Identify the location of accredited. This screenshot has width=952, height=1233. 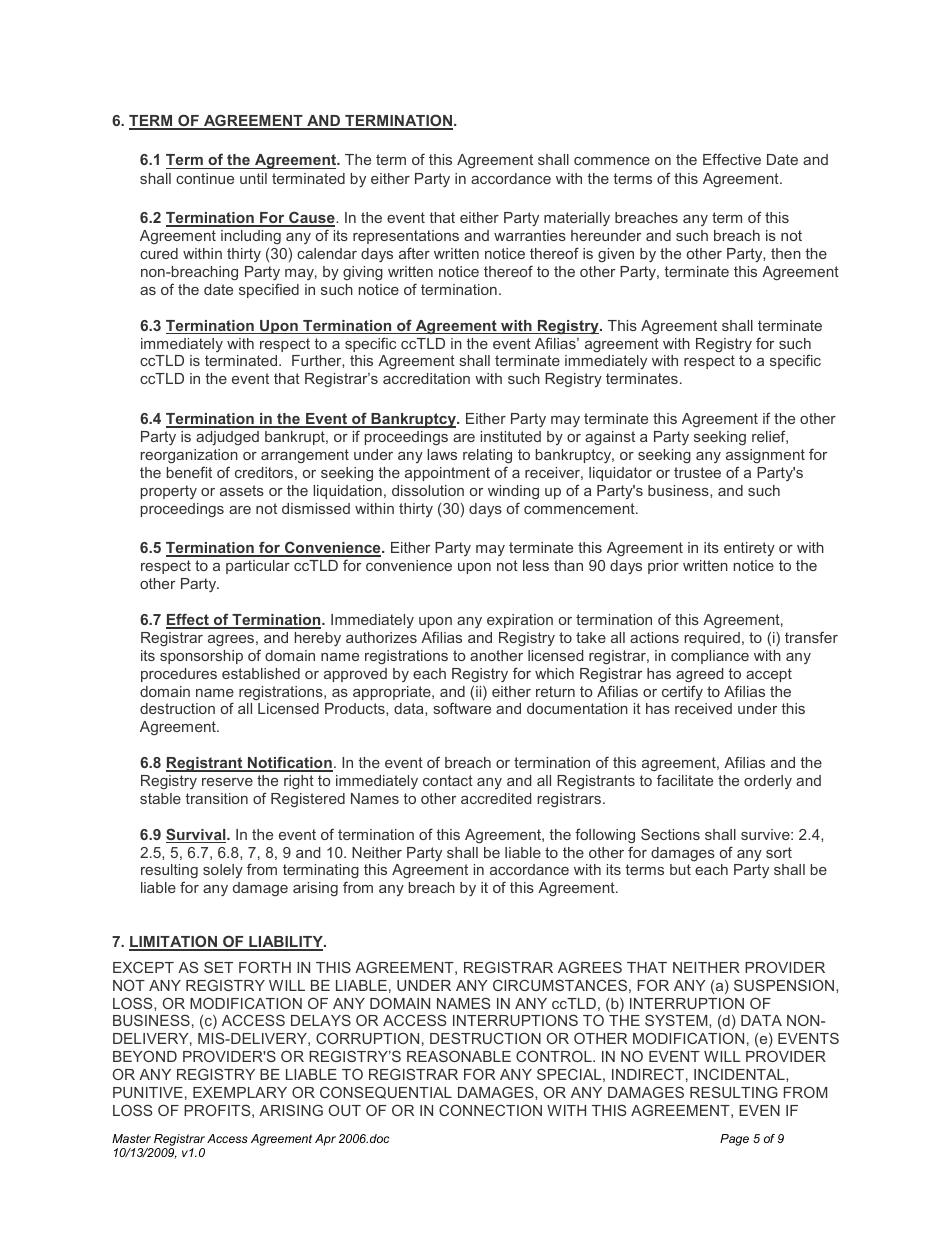
(496, 798).
